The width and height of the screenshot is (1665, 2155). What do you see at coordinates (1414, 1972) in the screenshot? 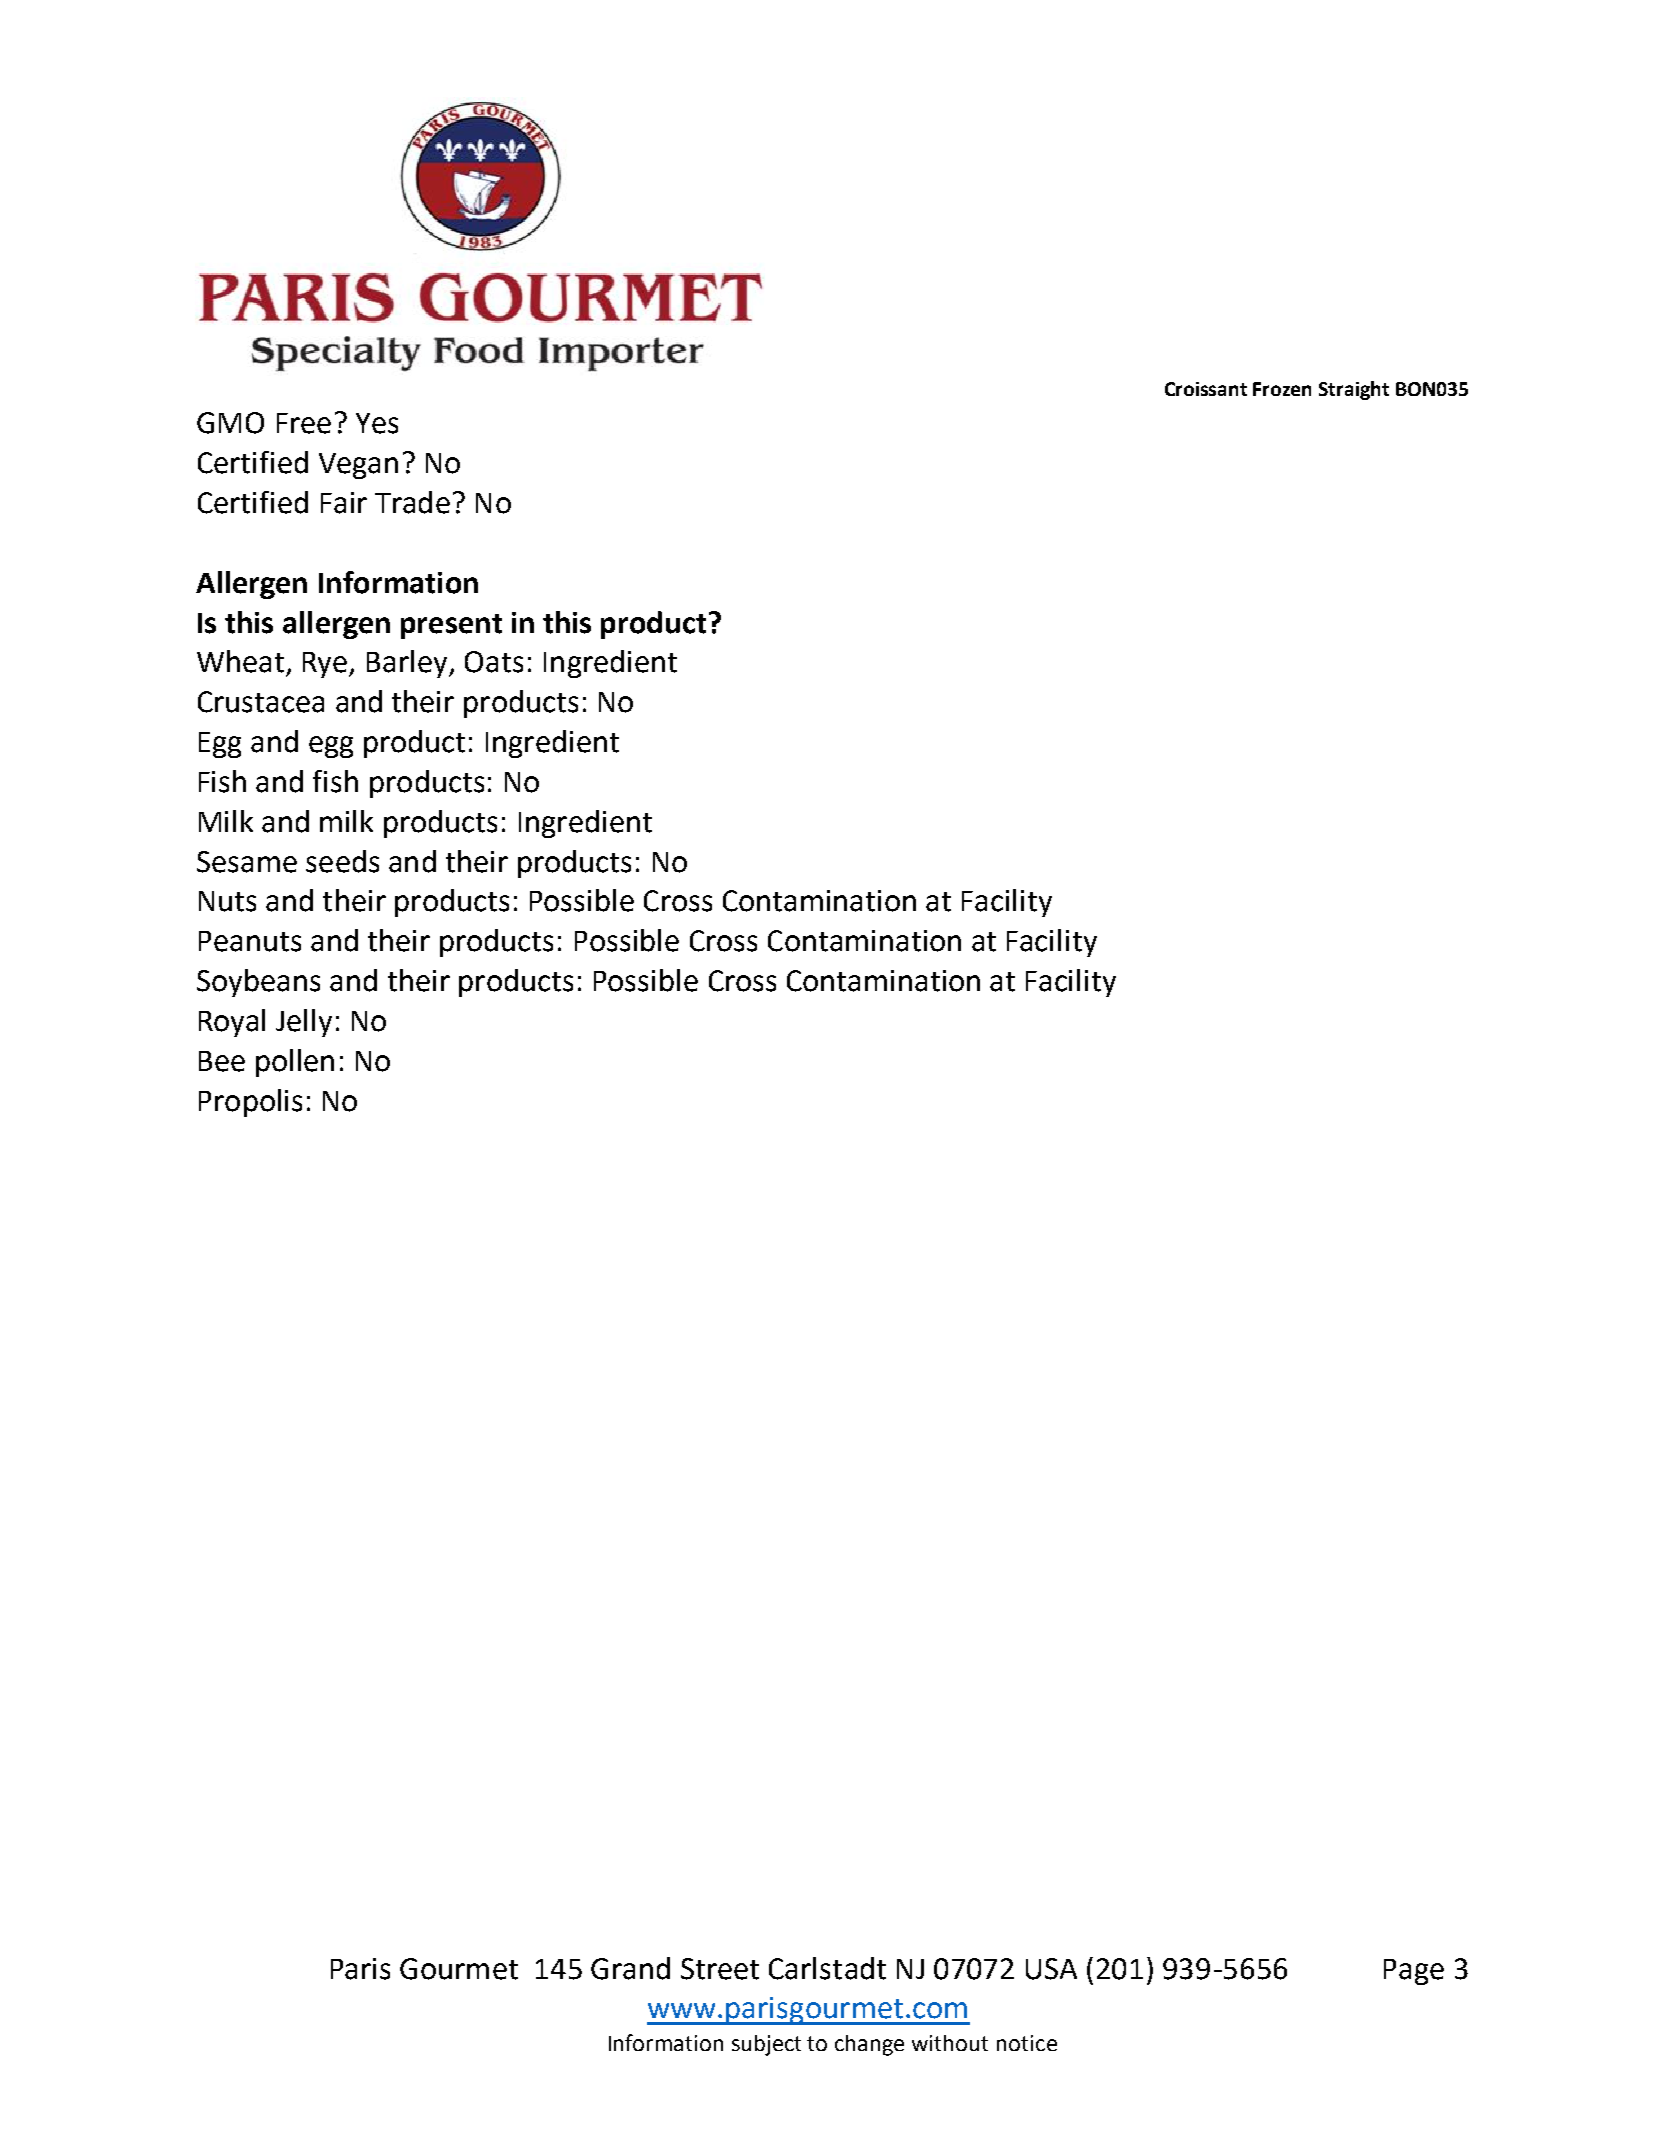
I see `Page` at bounding box center [1414, 1972].
